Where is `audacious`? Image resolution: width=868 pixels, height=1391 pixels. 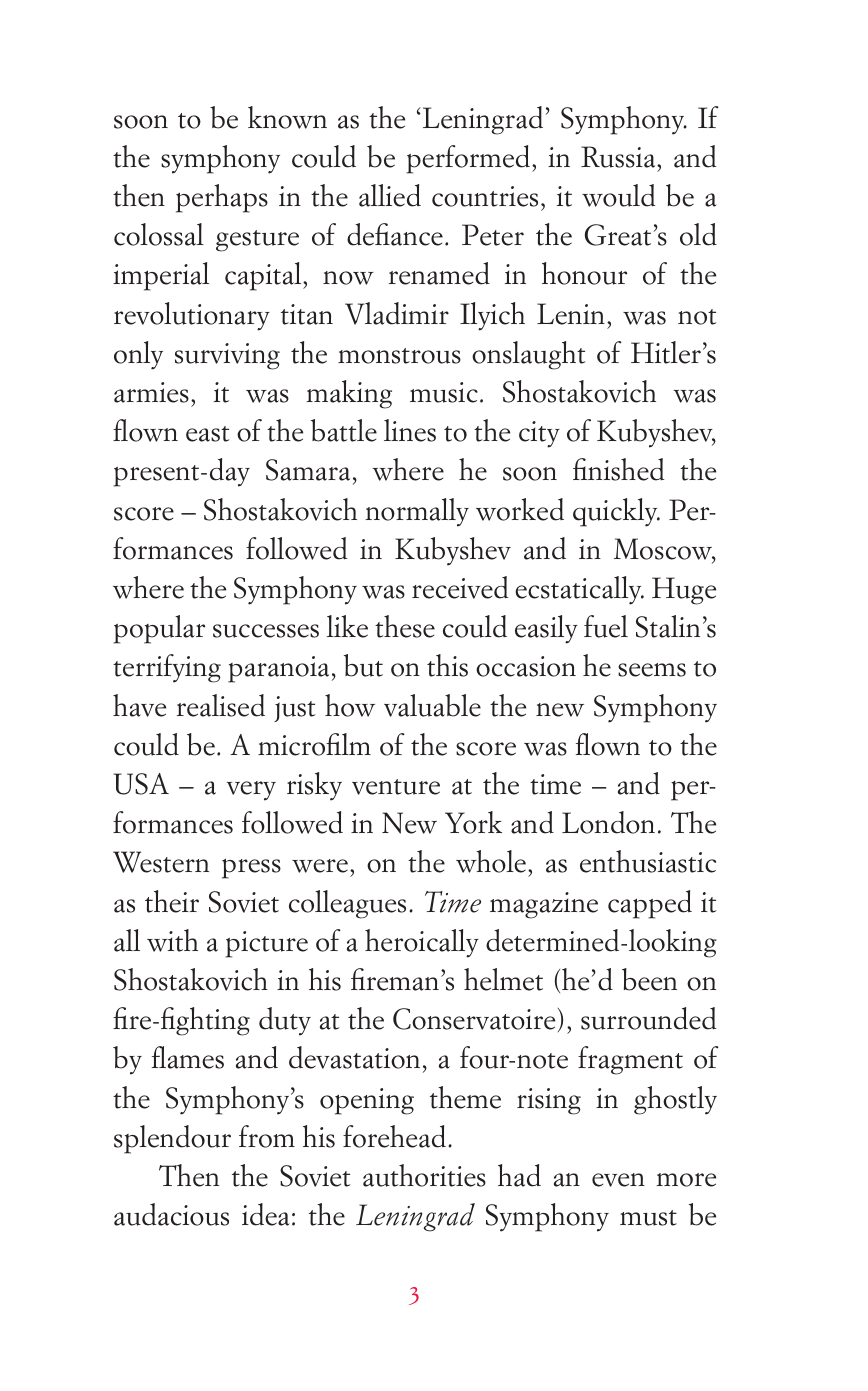
audacious is located at coordinates (171, 1214).
